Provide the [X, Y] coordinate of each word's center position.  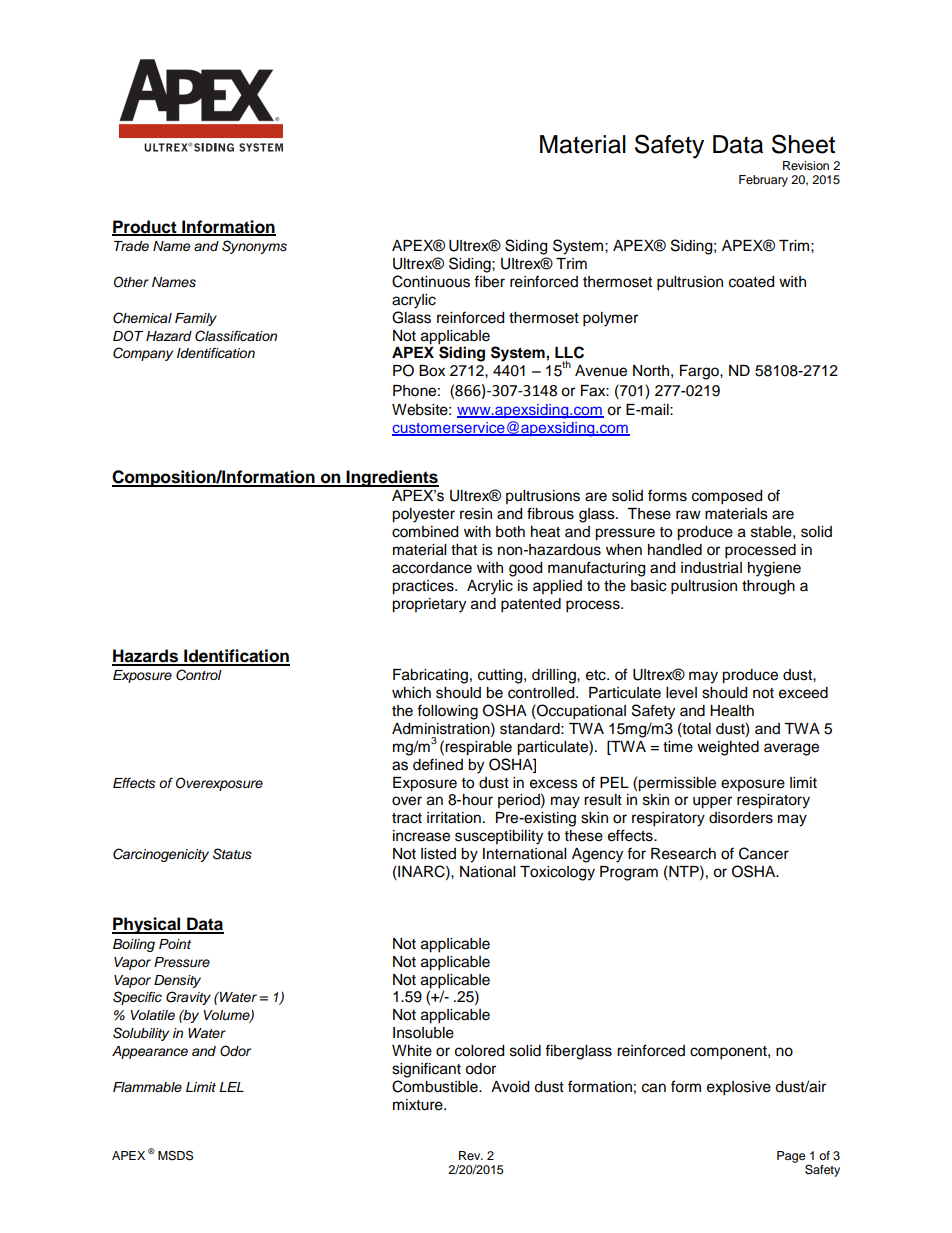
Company [143, 354]
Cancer [764, 853]
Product [145, 227]
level [681, 693]
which [411, 693]
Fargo [700, 372]
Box [432, 371]
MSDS [175, 1155]
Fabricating [430, 676]
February [763, 181]
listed [438, 854]
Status [232, 854]
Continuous [431, 281]
